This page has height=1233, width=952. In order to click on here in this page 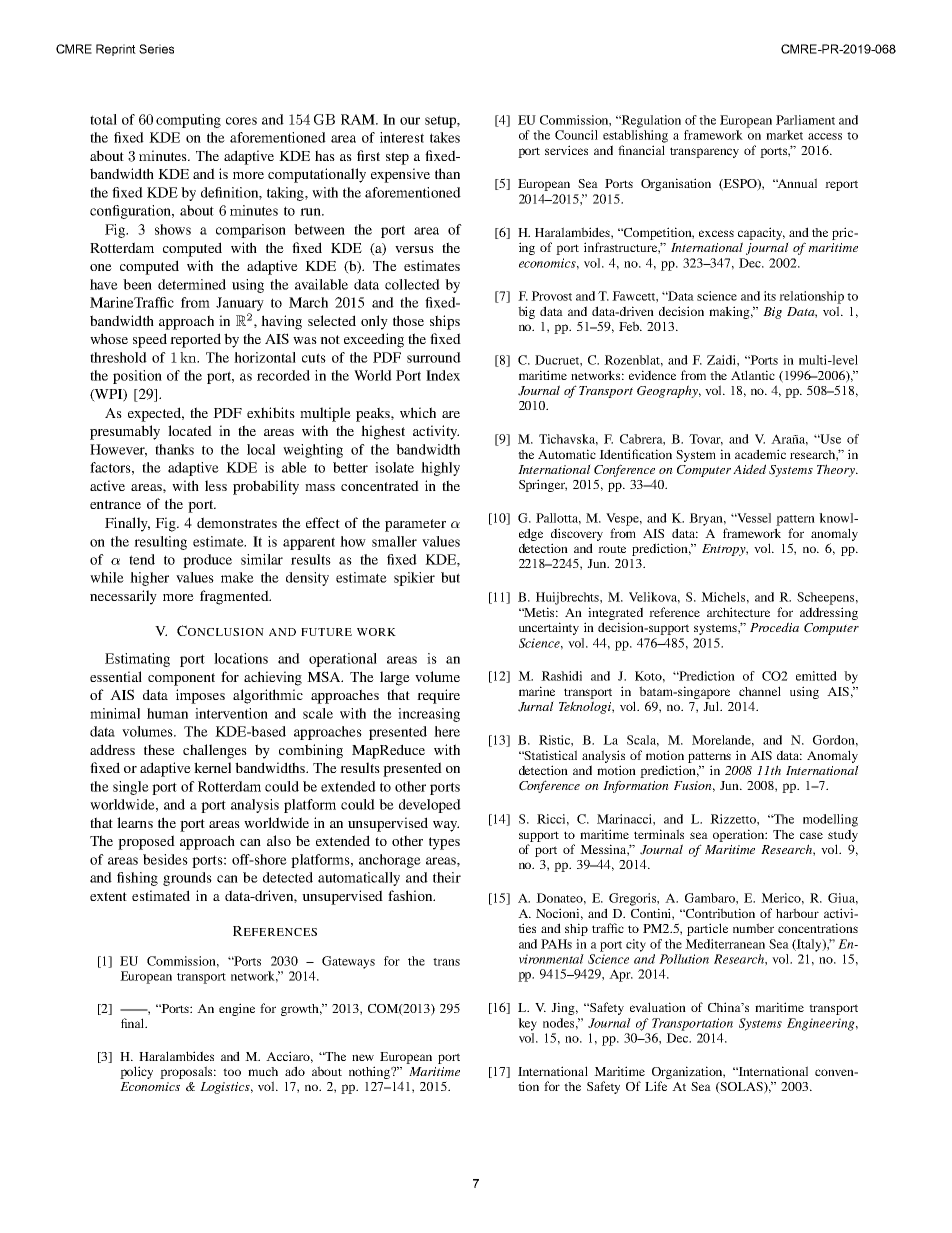, I will do `click(447, 731)`.
